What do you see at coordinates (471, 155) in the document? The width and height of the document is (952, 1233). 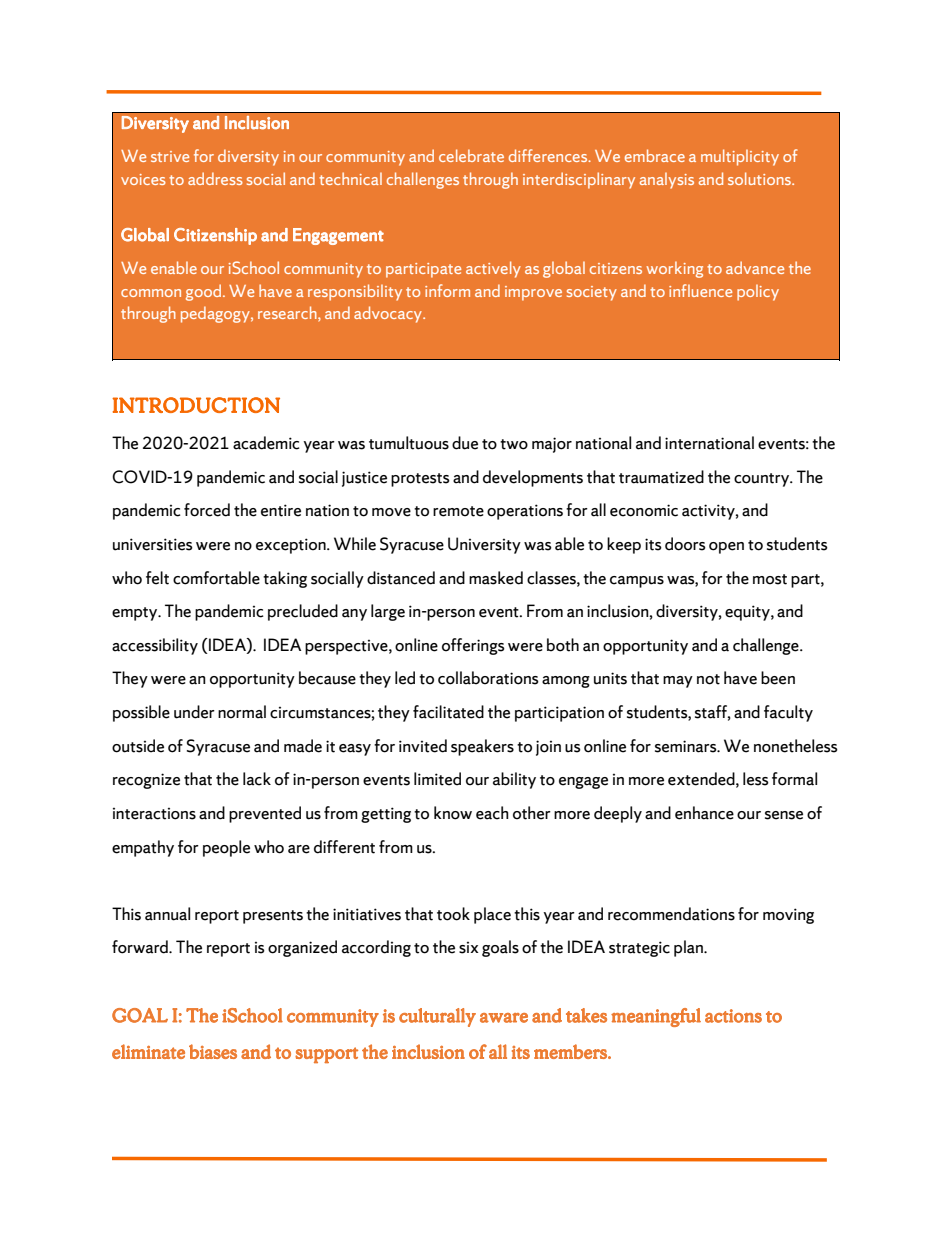 I see `celebrate` at bounding box center [471, 155].
